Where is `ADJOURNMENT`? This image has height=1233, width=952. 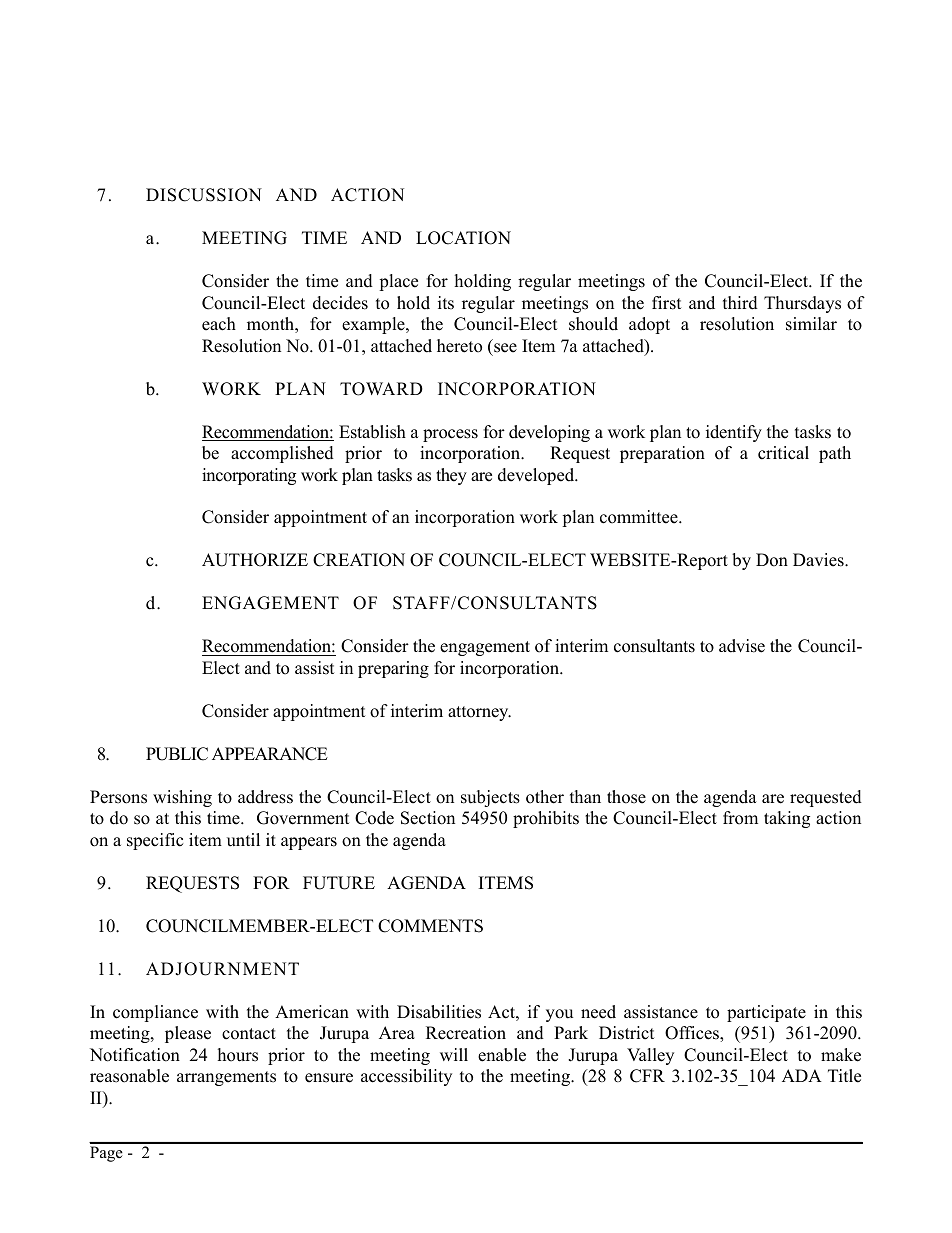 ADJOURNMENT is located at coordinates (222, 969).
